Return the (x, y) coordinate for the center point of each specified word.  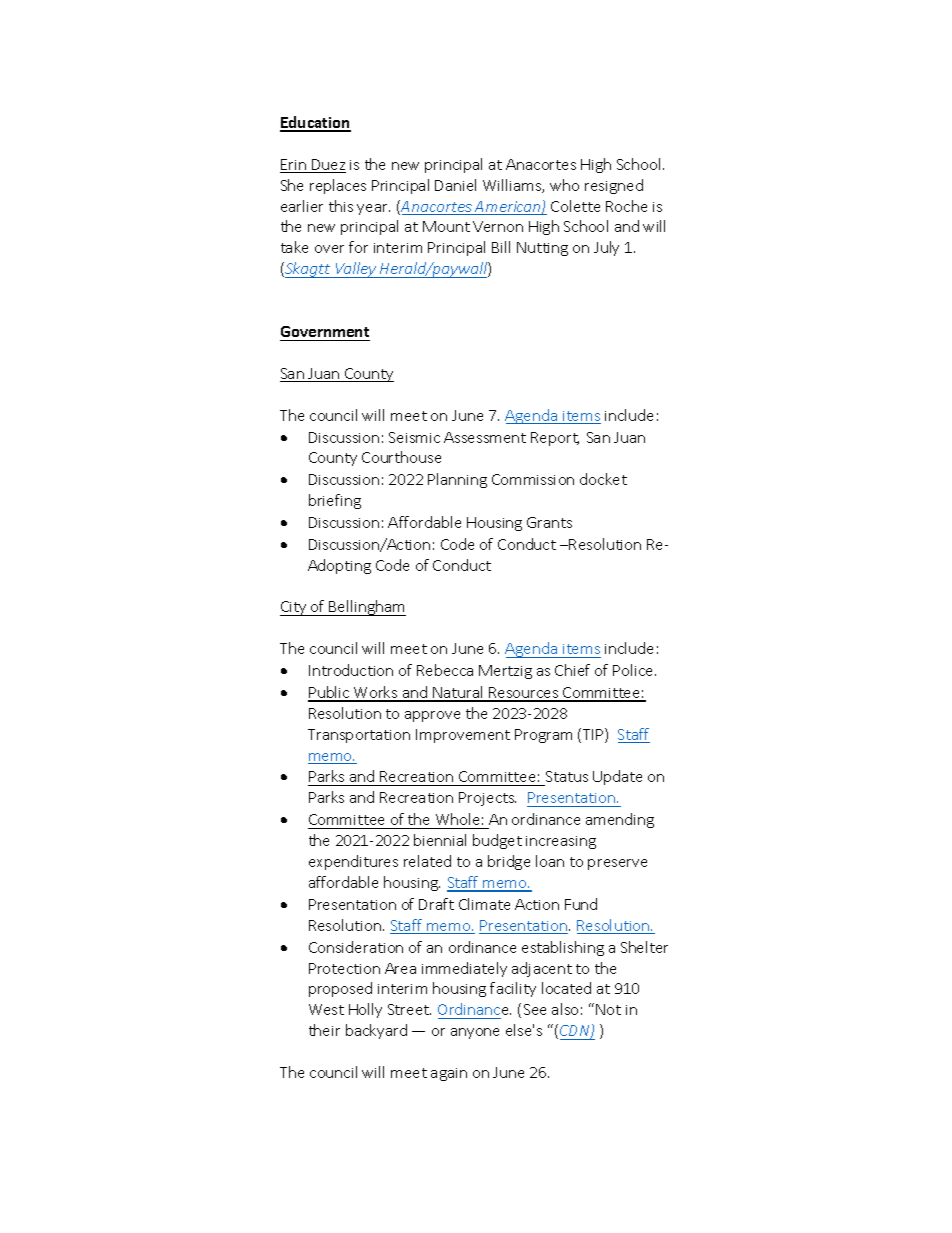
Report (555, 439)
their (324, 1030)
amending (620, 820)
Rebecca (445, 670)
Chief (572, 670)
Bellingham (367, 608)
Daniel (455, 185)
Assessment (485, 437)
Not (608, 1009)
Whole (457, 819)
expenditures (353, 862)
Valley (356, 270)
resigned (614, 186)
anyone (475, 1033)
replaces (338, 186)
